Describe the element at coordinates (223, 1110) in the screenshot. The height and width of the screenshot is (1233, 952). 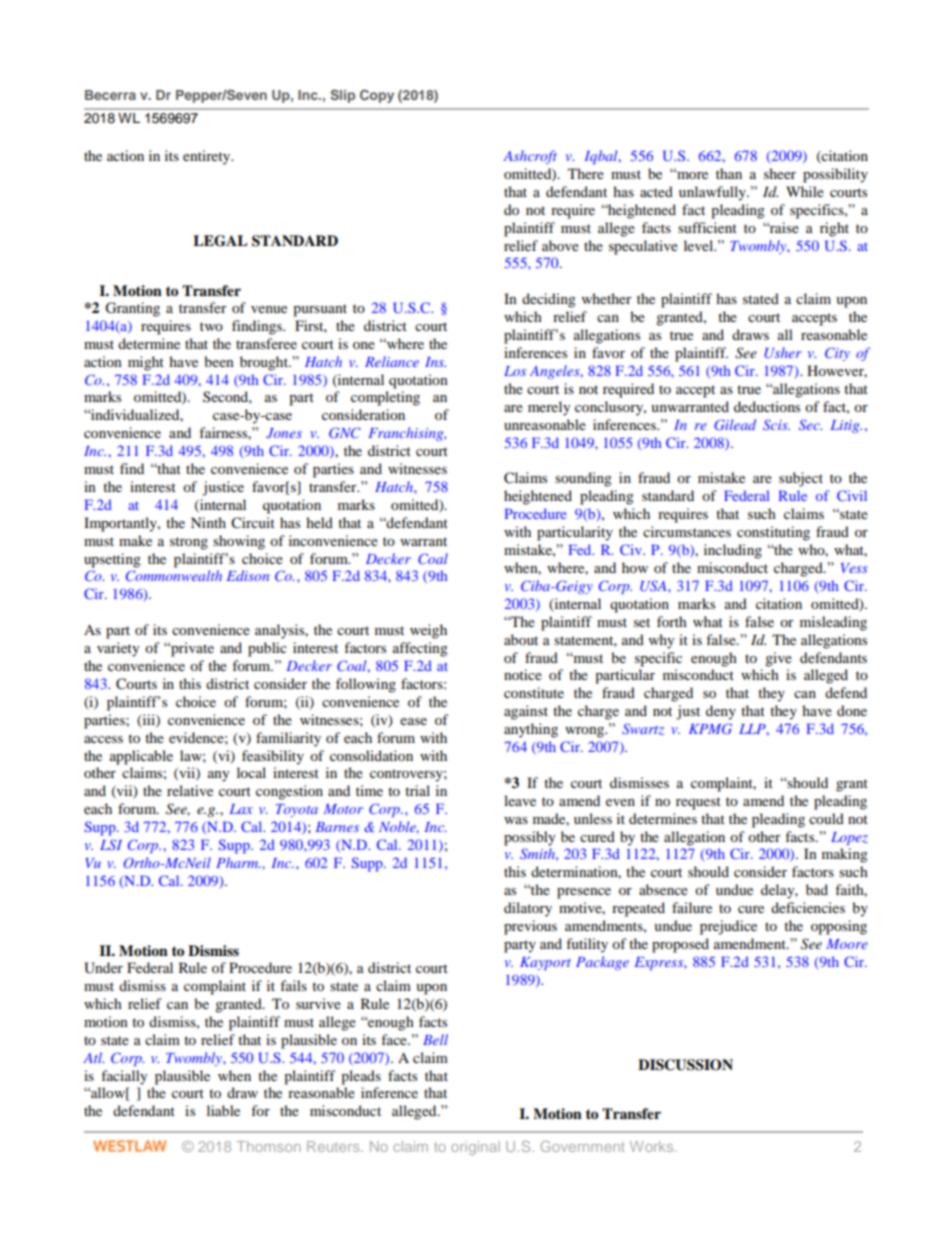
I see `liable` at that location.
